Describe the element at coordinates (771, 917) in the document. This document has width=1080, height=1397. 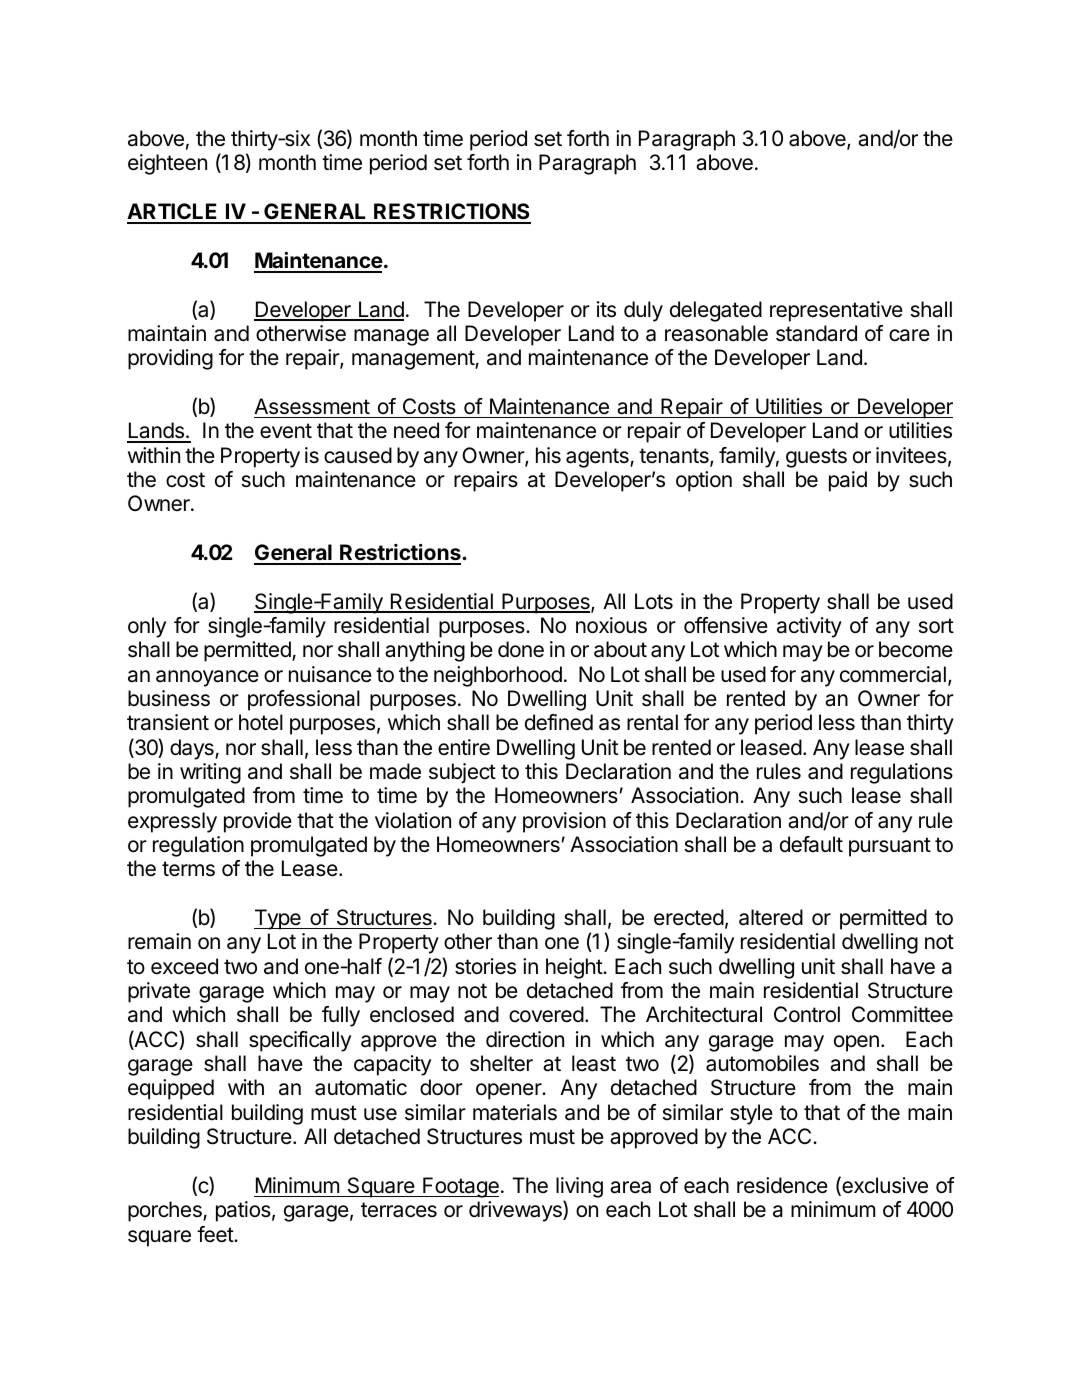
I see `altered` at that location.
